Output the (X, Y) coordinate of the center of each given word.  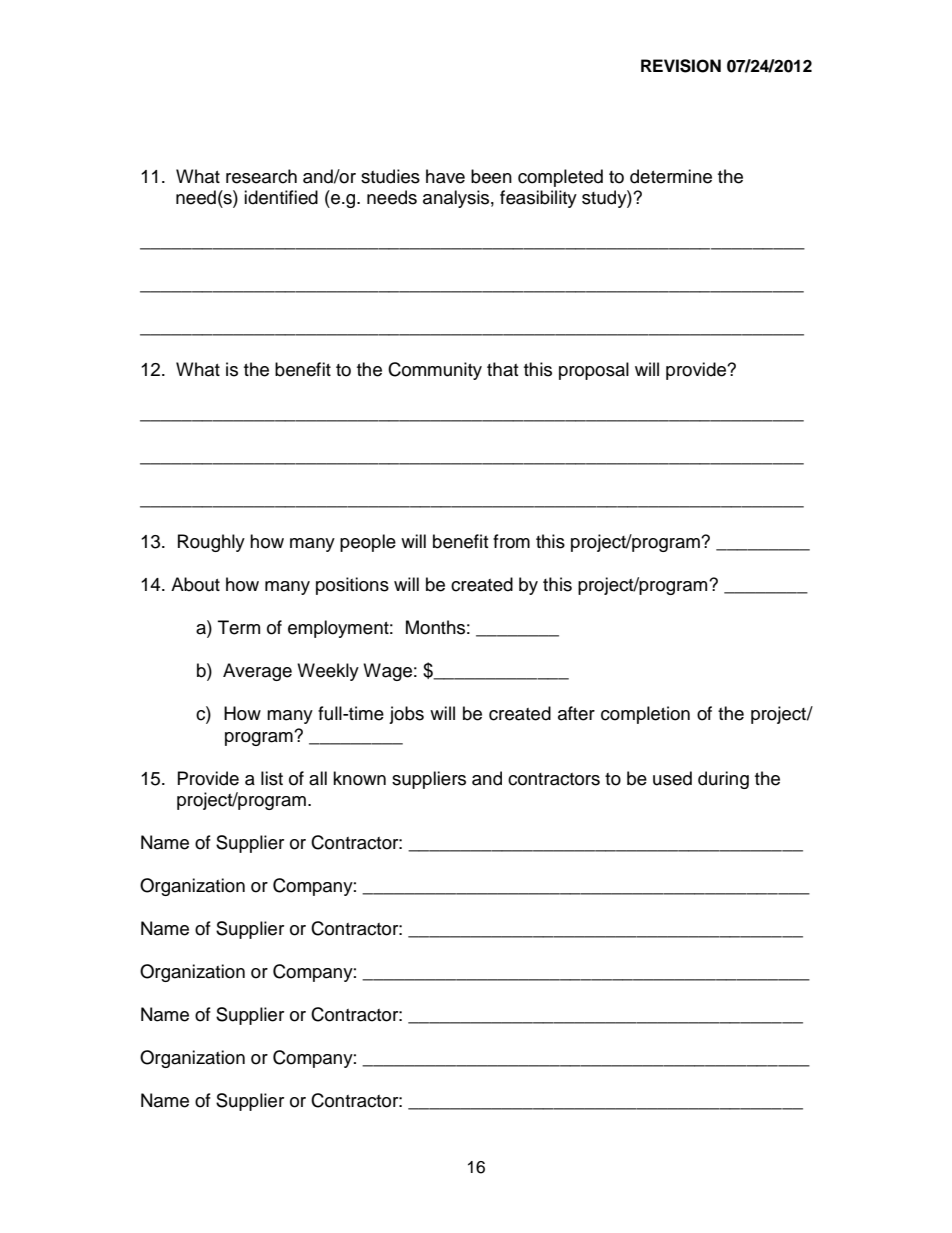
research (261, 176)
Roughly (211, 543)
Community (435, 371)
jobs (406, 715)
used (672, 778)
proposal (594, 371)
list (272, 778)
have (445, 176)
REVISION (681, 66)
